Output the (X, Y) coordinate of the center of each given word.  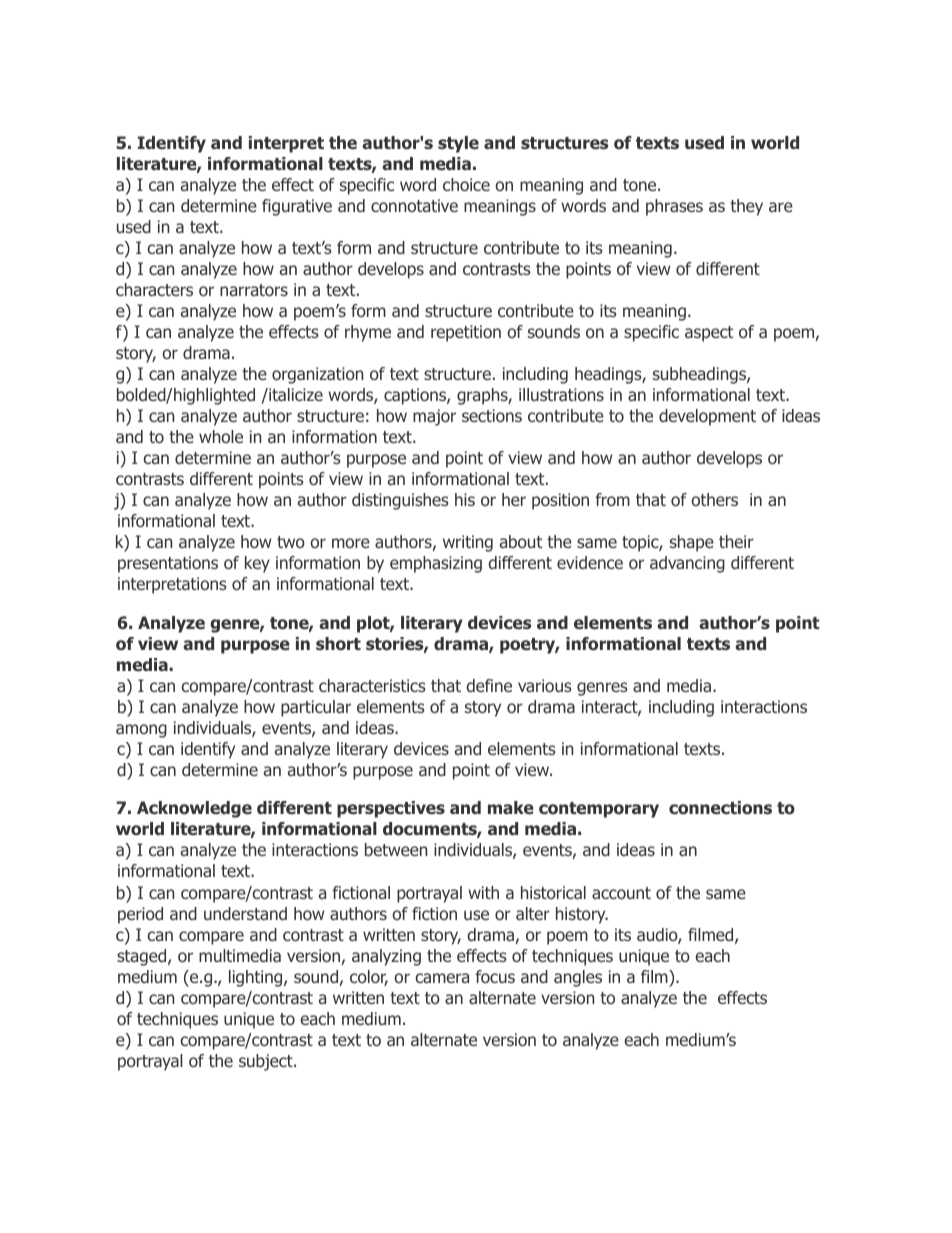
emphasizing (436, 564)
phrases (674, 207)
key (257, 564)
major (434, 417)
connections (720, 808)
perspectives (391, 809)
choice (466, 184)
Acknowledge (194, 809)
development (707, 417)
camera (442, 978)
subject (267, 1062)
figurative (297, 207)
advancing (687, 564)
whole (221, 436)
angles (578, 978)
